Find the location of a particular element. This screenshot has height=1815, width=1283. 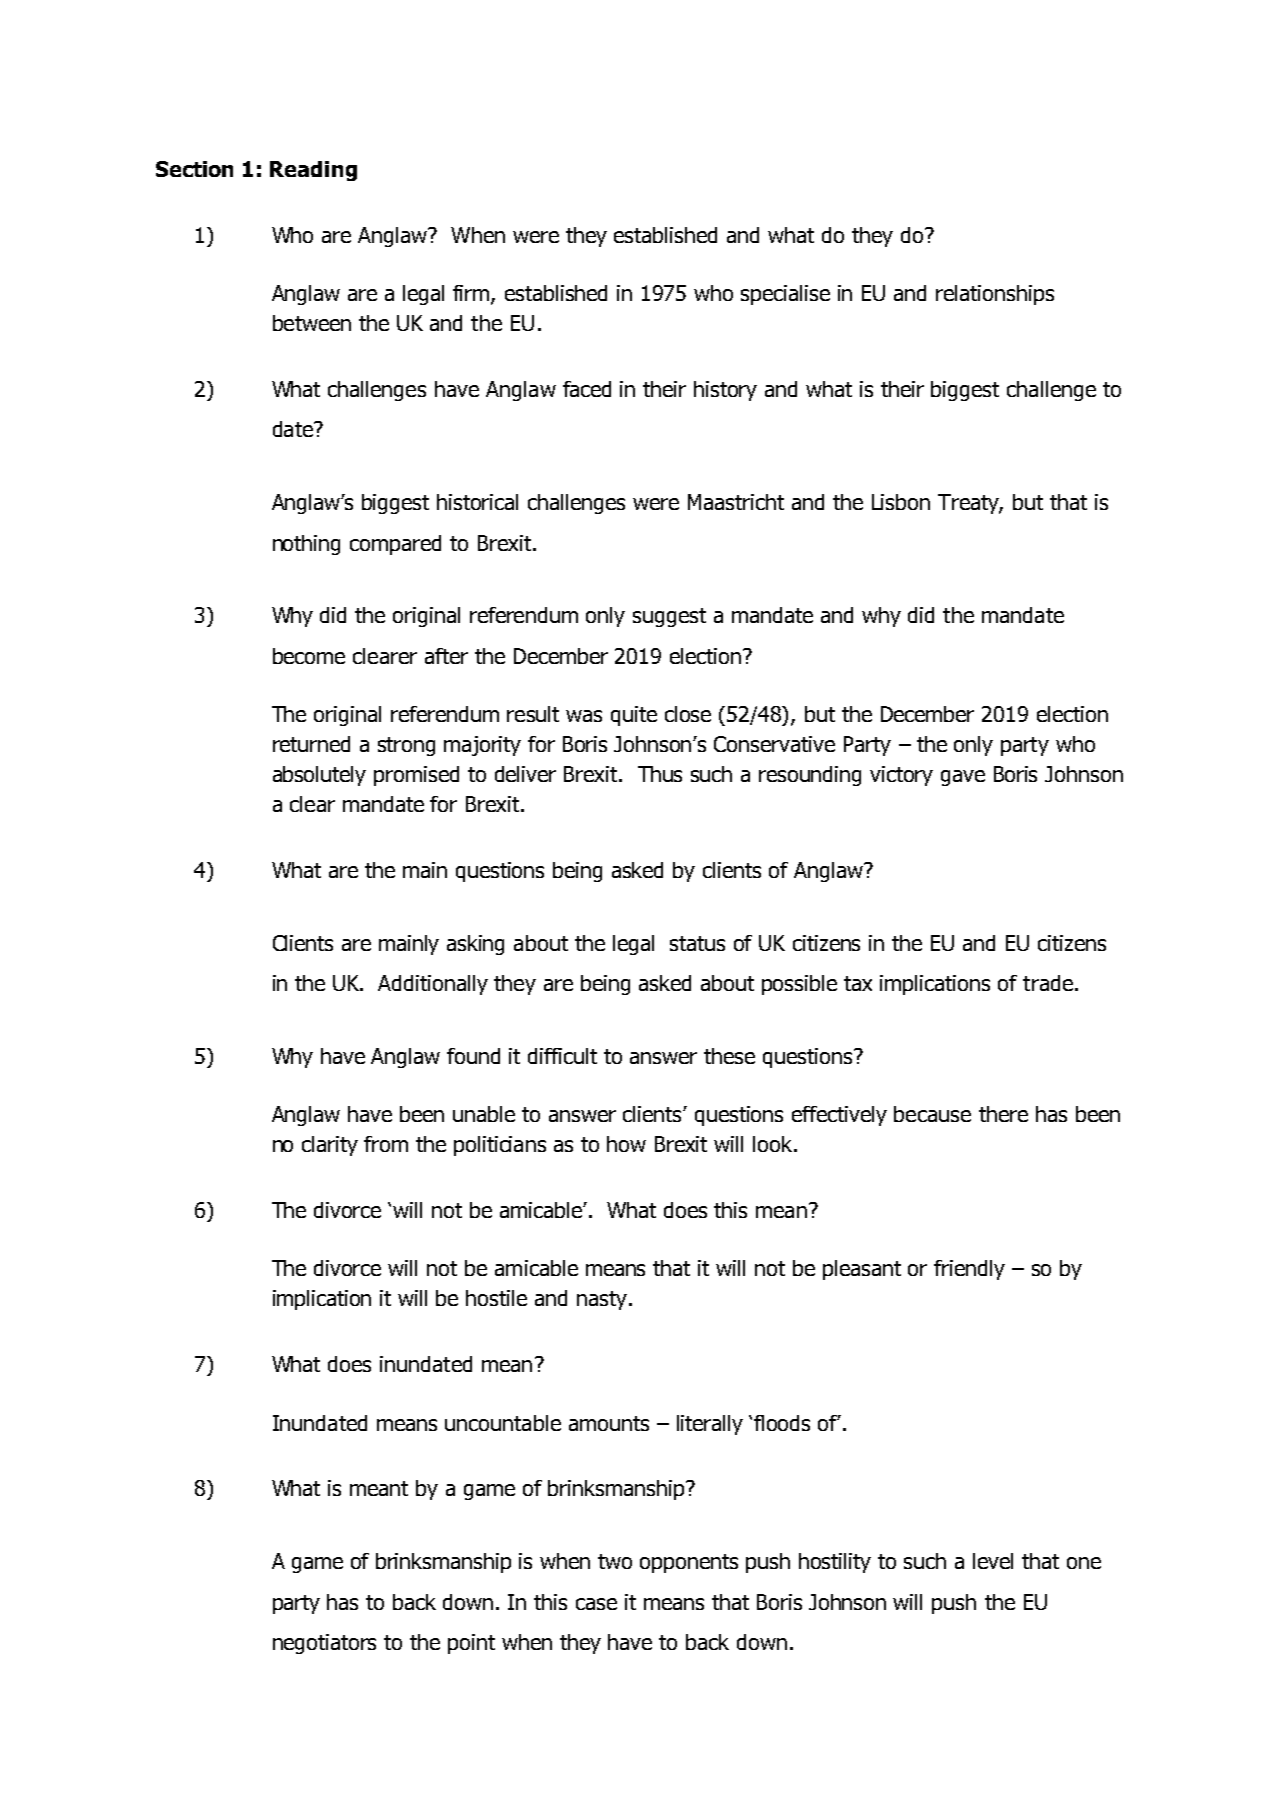

how is located at coordinates (626, 1144).
